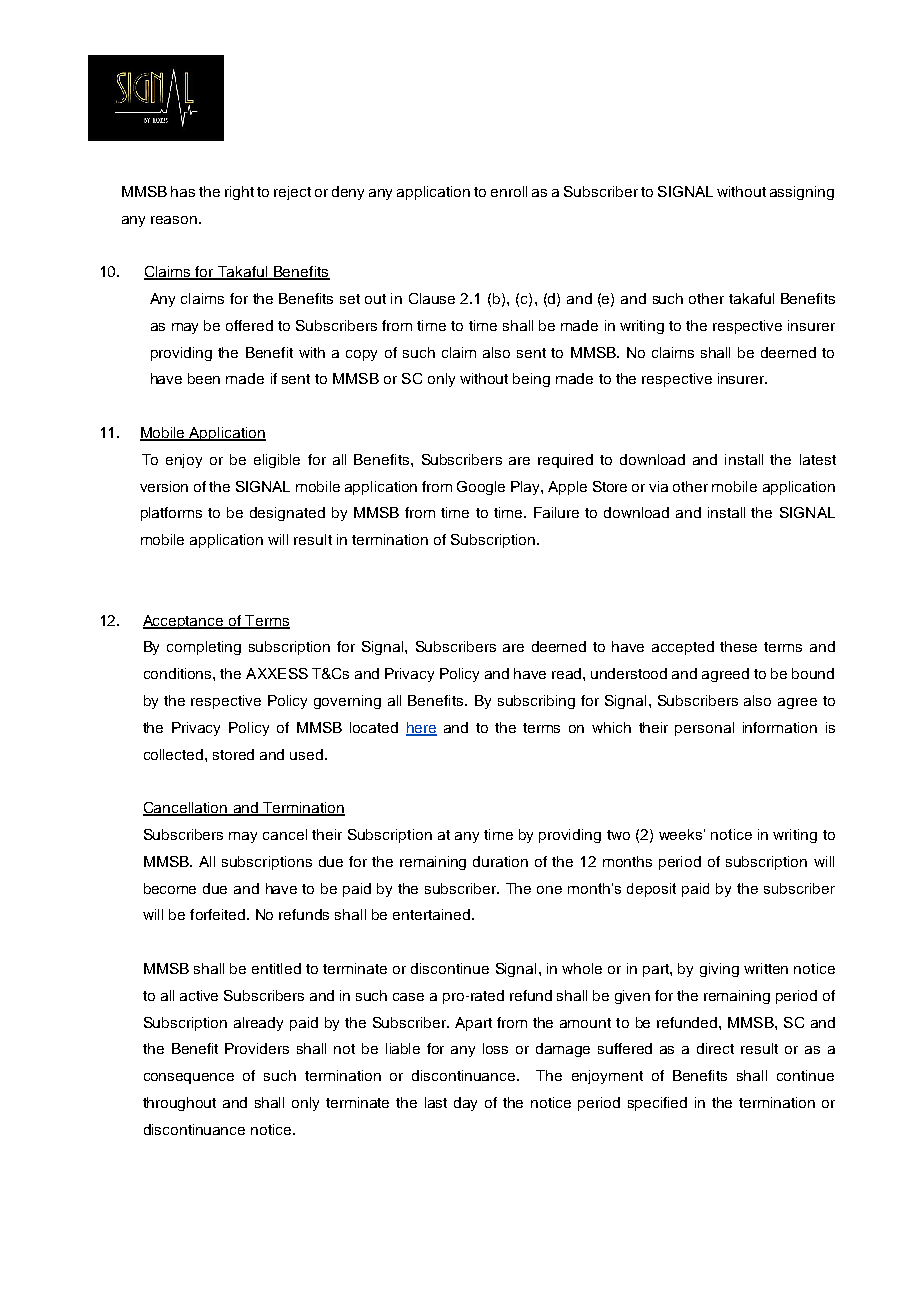  Describe the element at coordinates (738, 646) in the screenshot. I see `these` at that location.
